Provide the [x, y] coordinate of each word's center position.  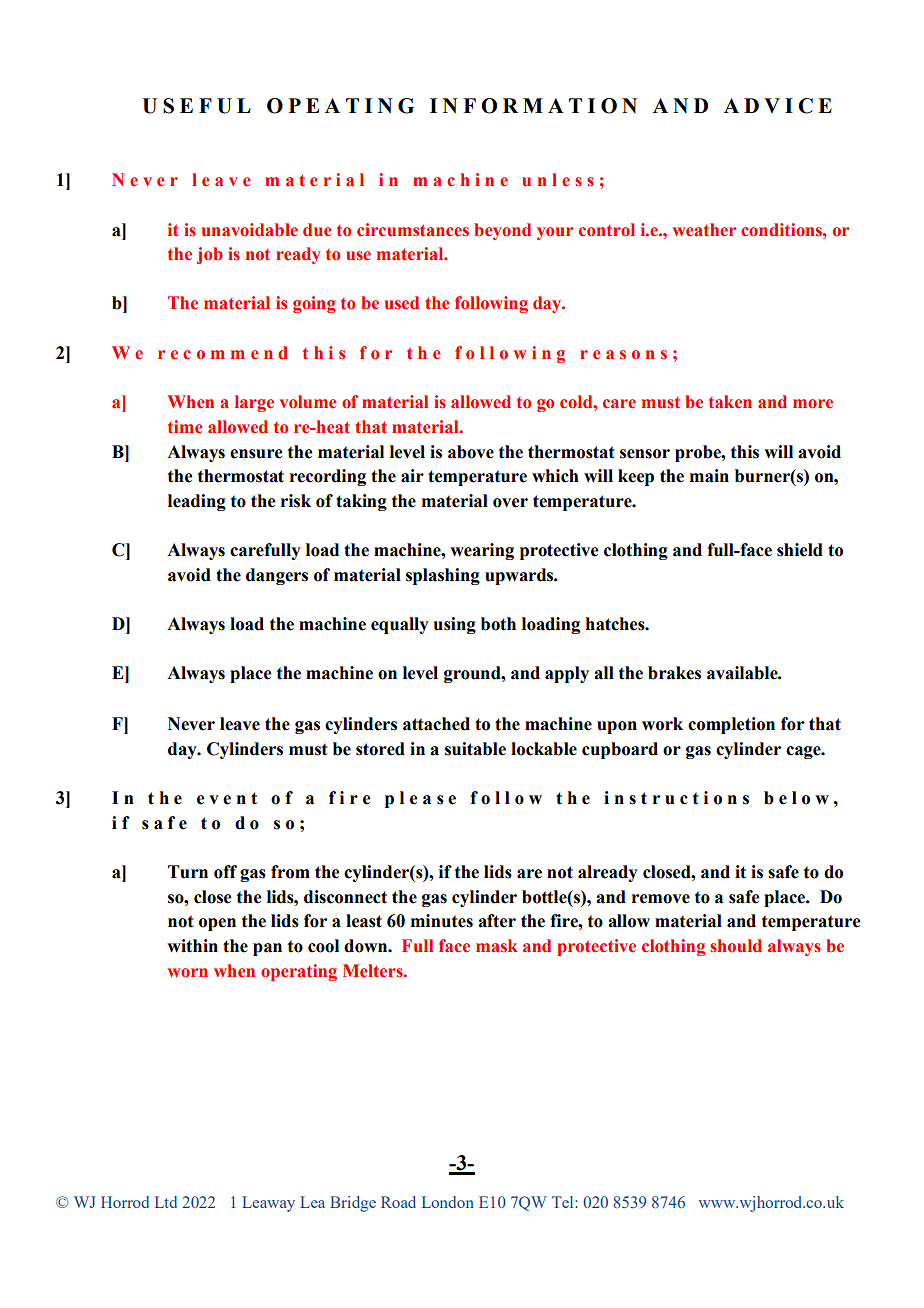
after [497, 921]
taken [730, 402]
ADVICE [778, 106]
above [471, 452]
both [498, 624]
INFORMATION [533, 106]
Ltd [166, 1202]
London [448, 1202]
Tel [564, 1202]
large [254, 403]
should [736, 946]
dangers [277, 576]
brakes [674, 673]
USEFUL [196, 106]
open [217, 924]
